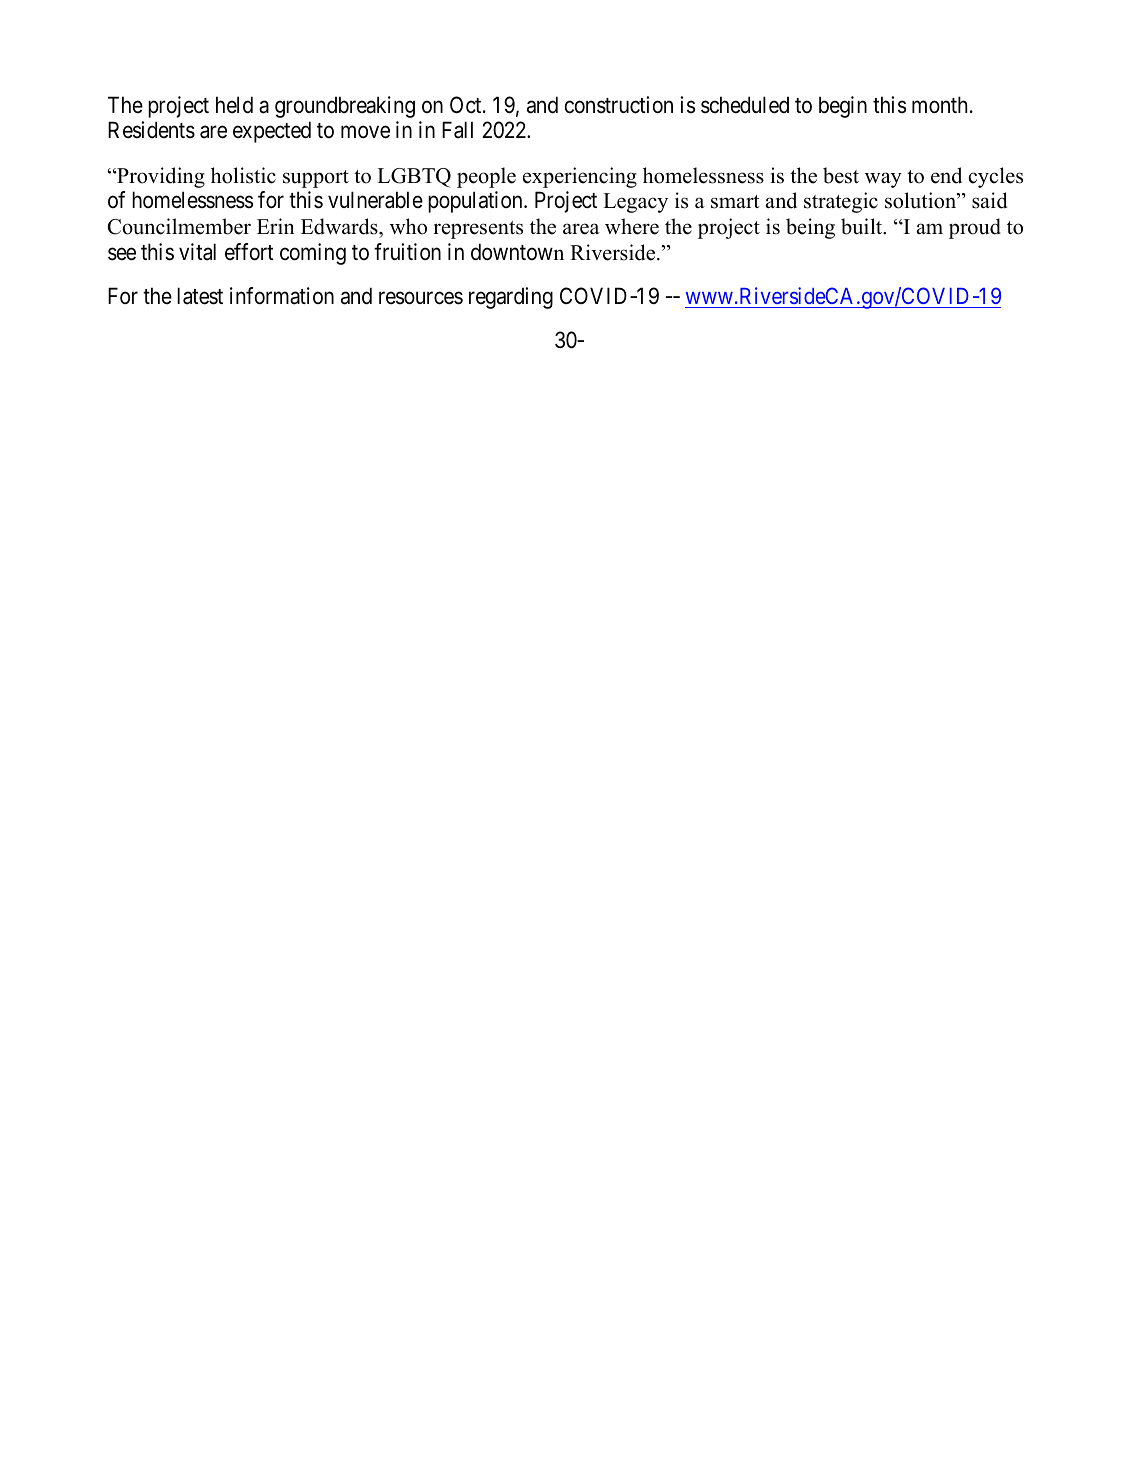 This screenshot has height=1472, width=1138. What do you see at coordinates (421, 298) in the screenshot?
I see `resources` at bounding box center [421, 298].
